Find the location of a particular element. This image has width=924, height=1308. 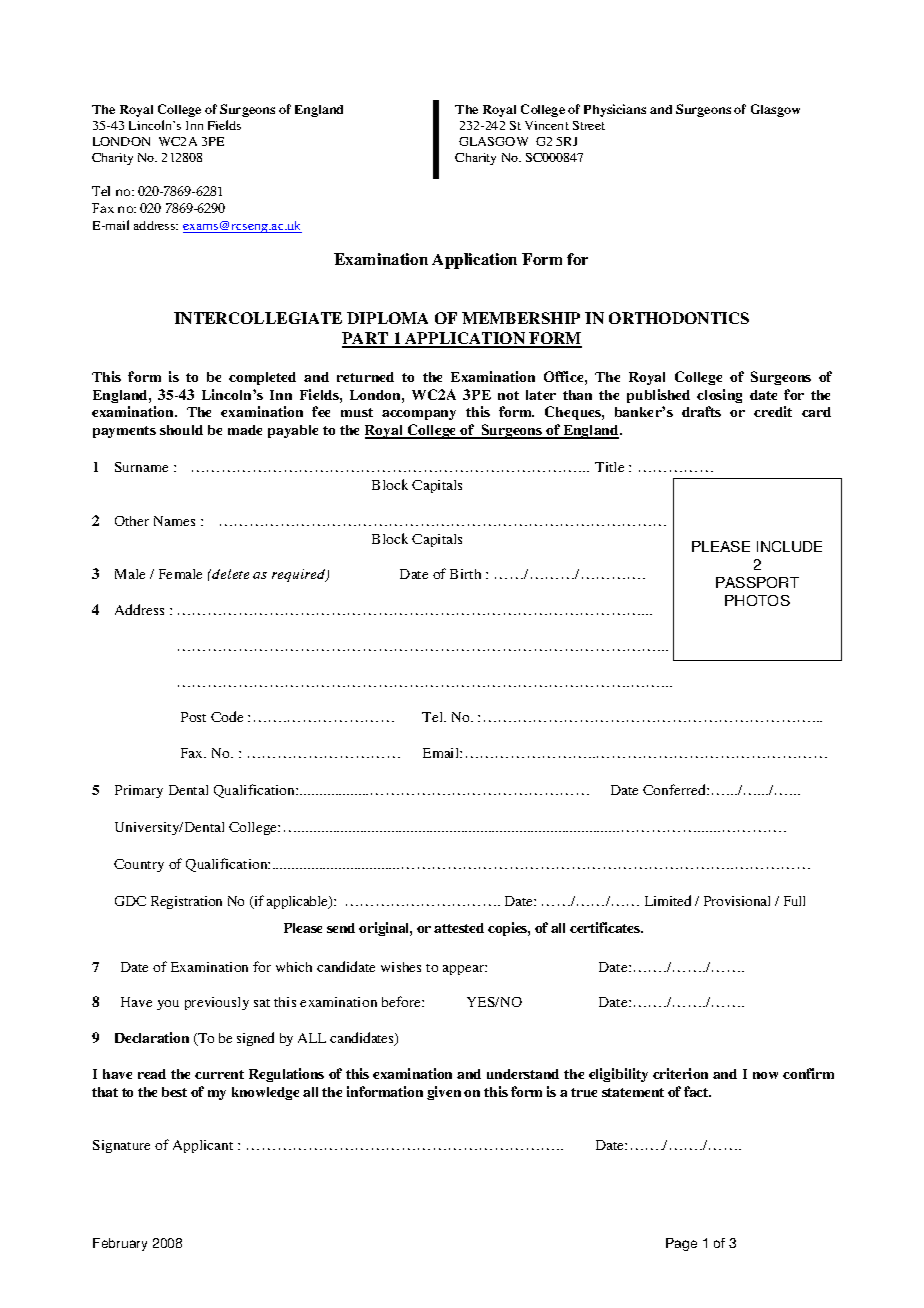

attested is located at coordinates (459, 928).
